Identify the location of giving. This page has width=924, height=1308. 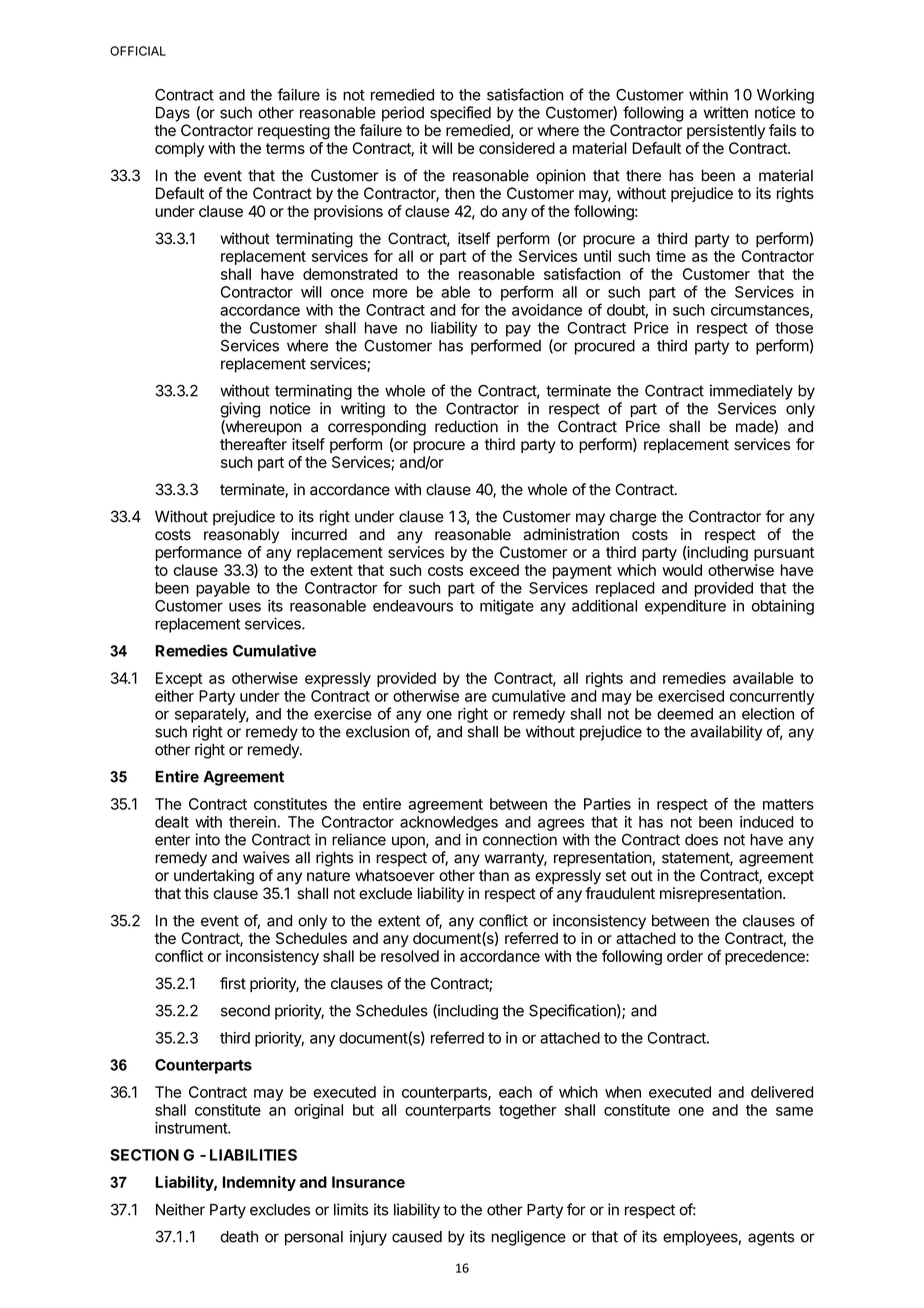
(240, 410).
